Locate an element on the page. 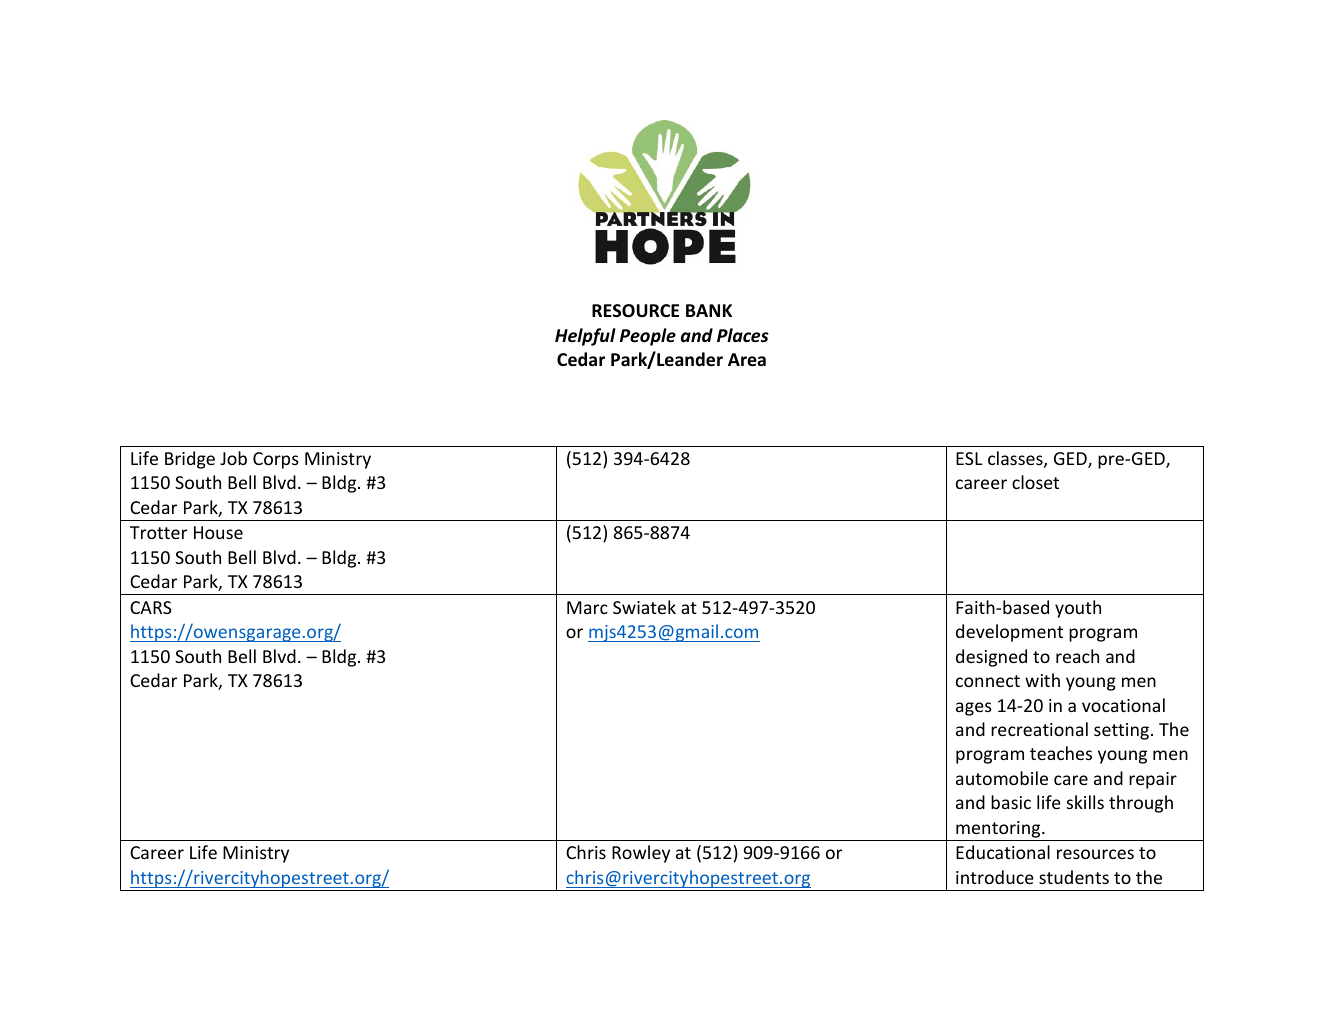  Places is located at coordinates (743, 335).
